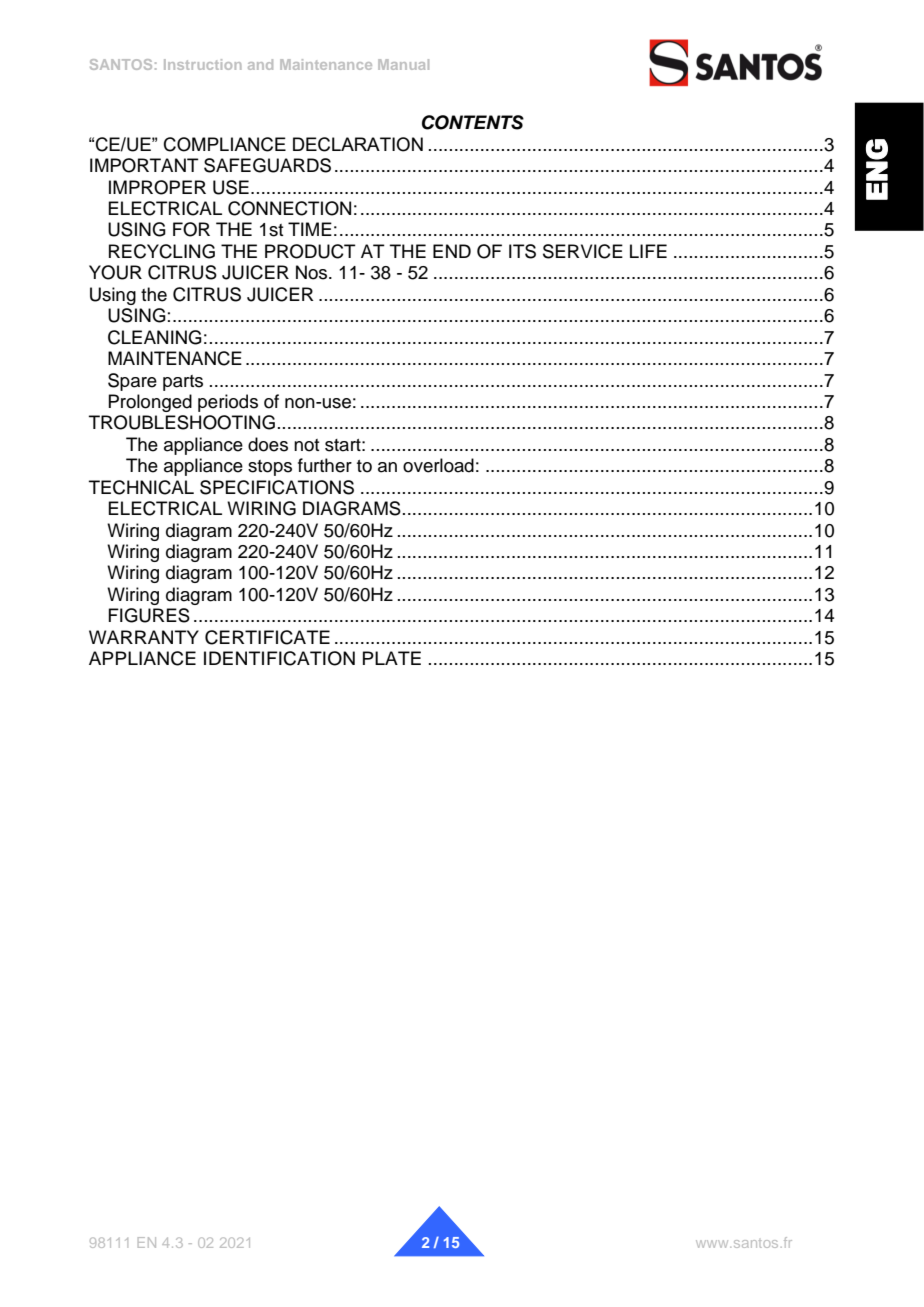 The width and height of the image is (924, 1307). I want to click on RECYCLING, so click(162, 251).
